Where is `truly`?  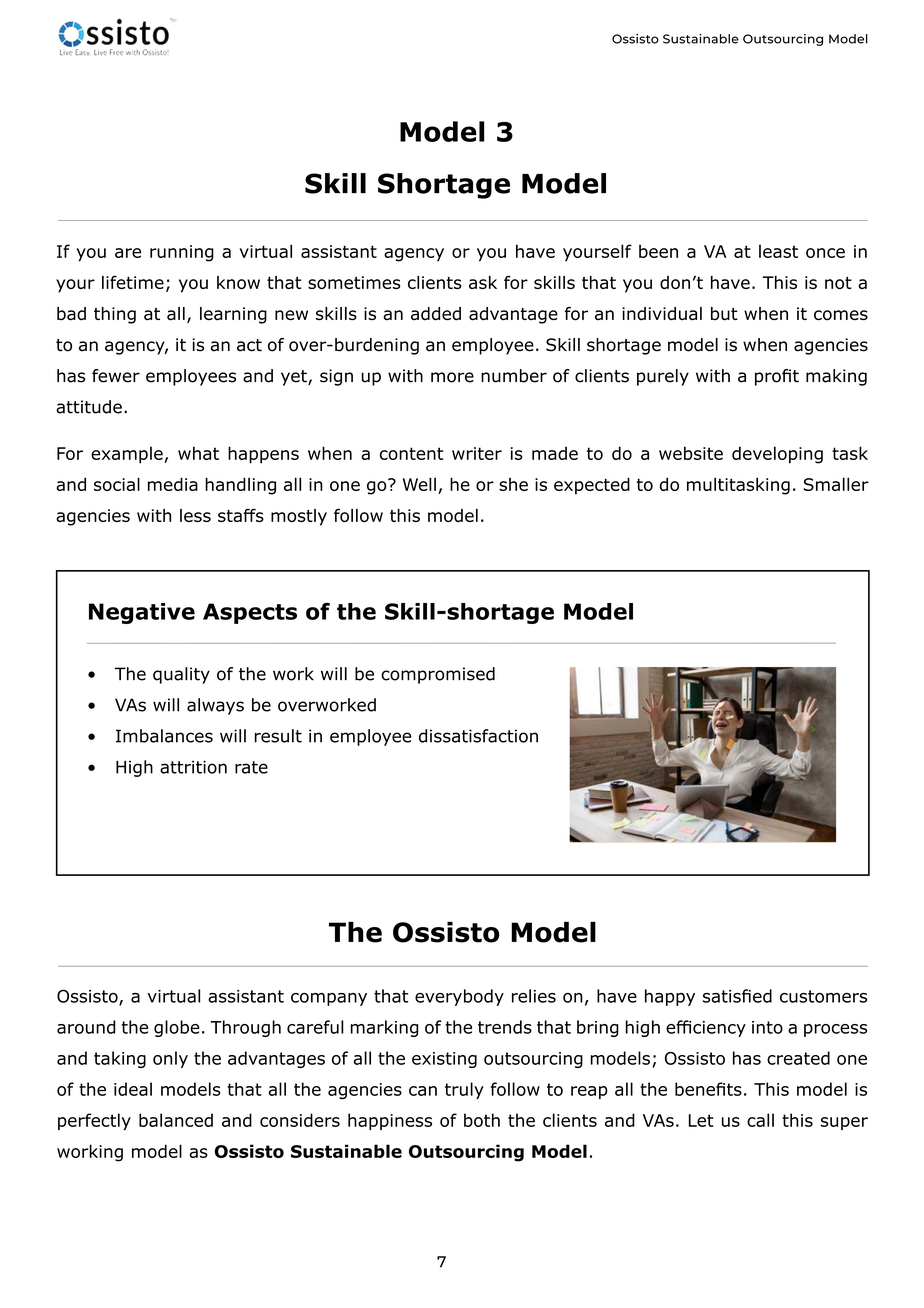
truly is located at coordinates (464, 1090).
